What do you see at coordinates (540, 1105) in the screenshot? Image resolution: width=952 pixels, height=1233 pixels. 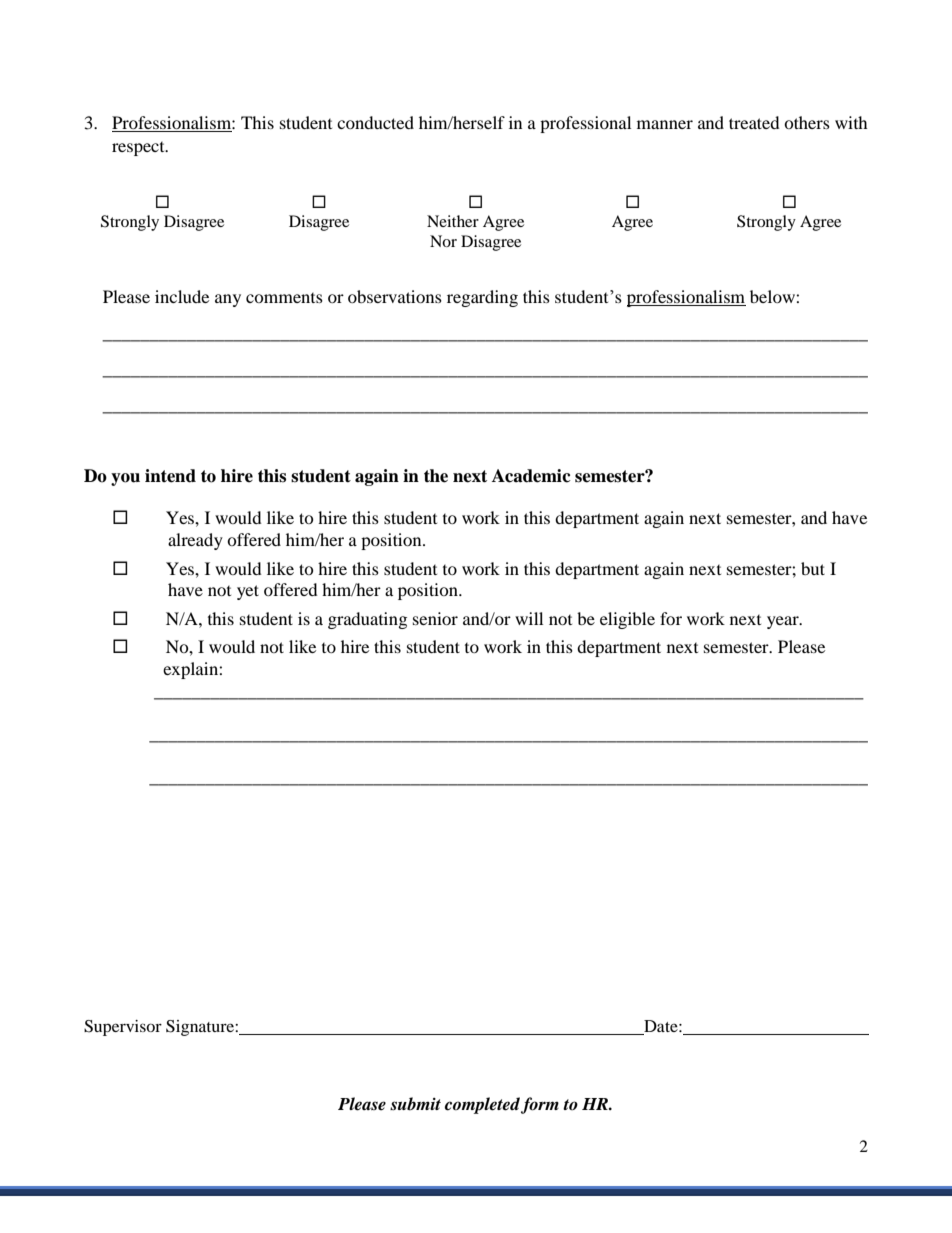 I see `form` at bounding box center [540, 1105].
